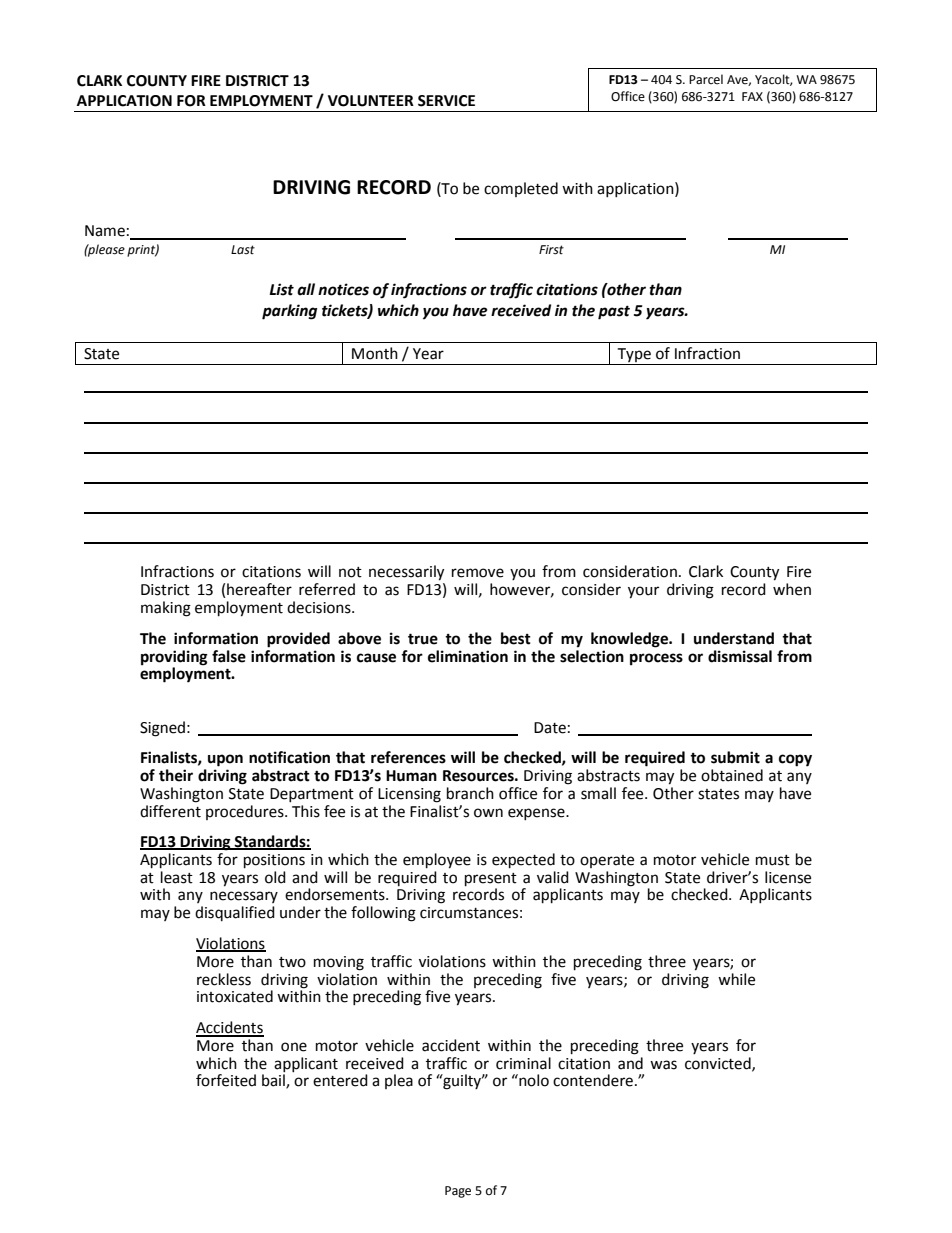  Describe the element at coordinates (735, 757) in the page. I see `submit` at that location.
